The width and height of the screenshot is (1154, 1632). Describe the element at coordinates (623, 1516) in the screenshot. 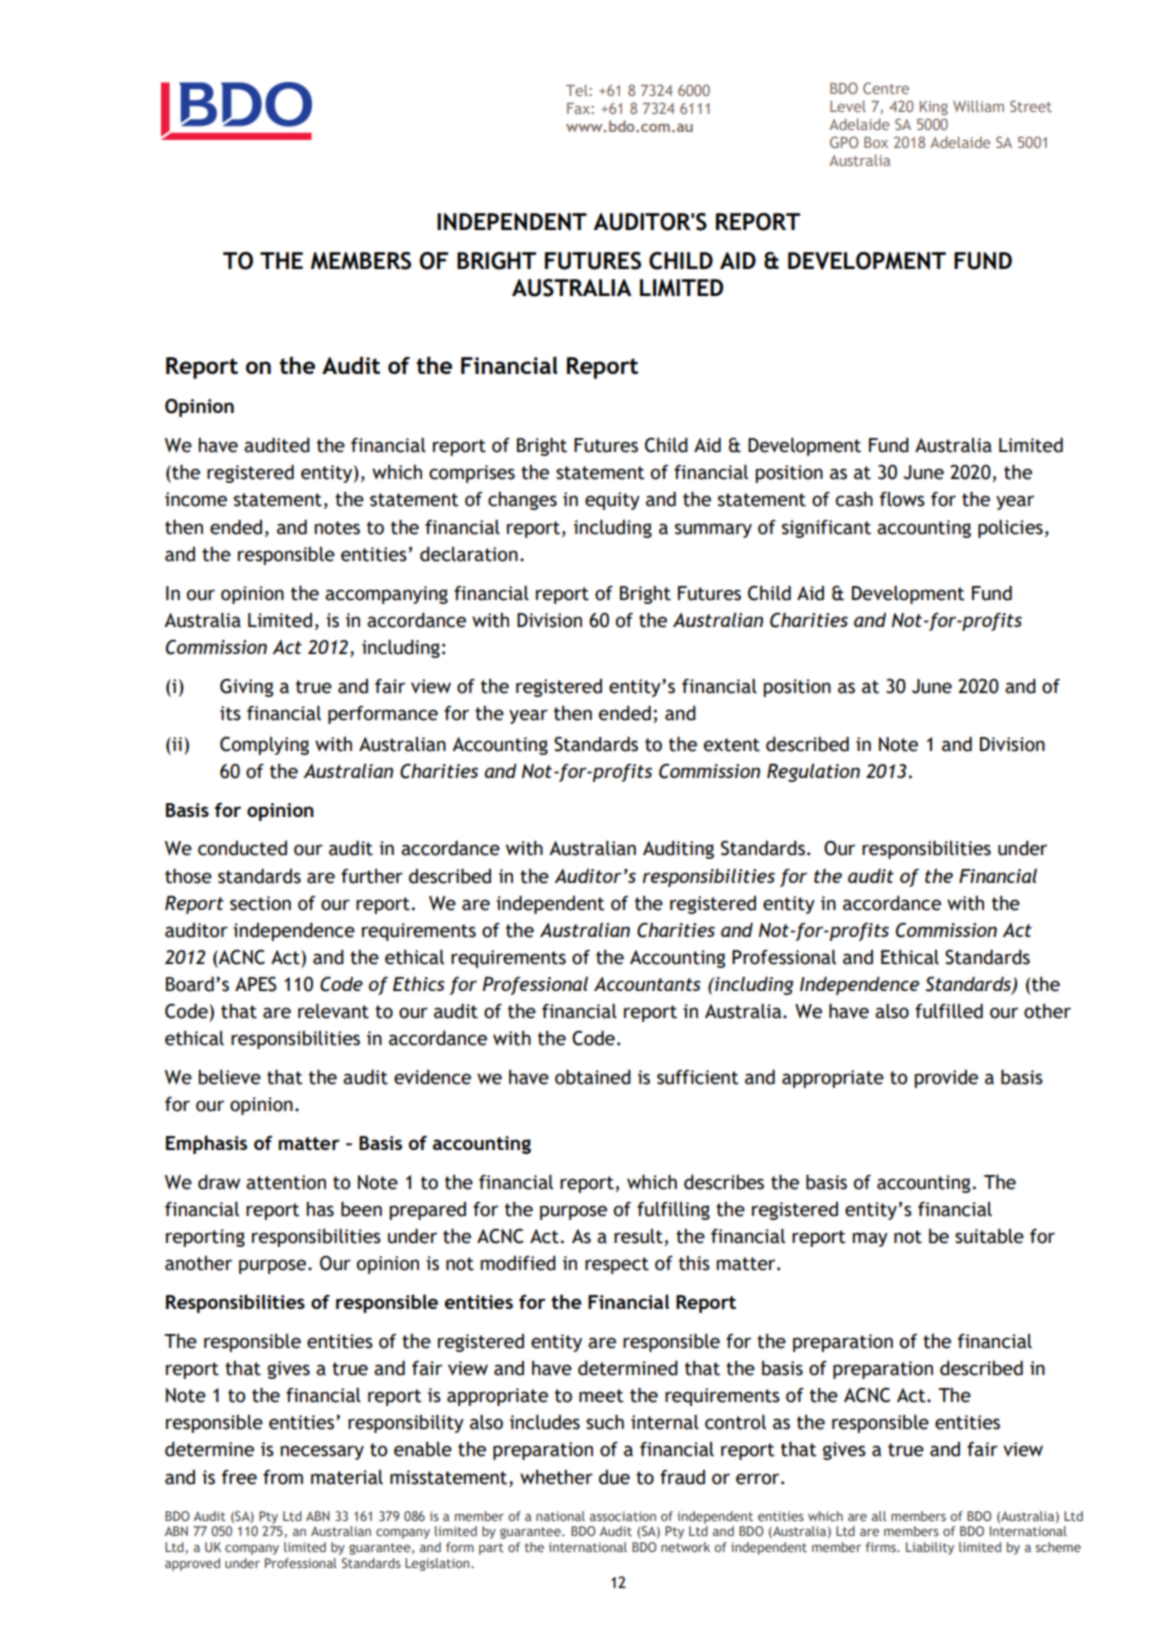

I see `association` at that location.
